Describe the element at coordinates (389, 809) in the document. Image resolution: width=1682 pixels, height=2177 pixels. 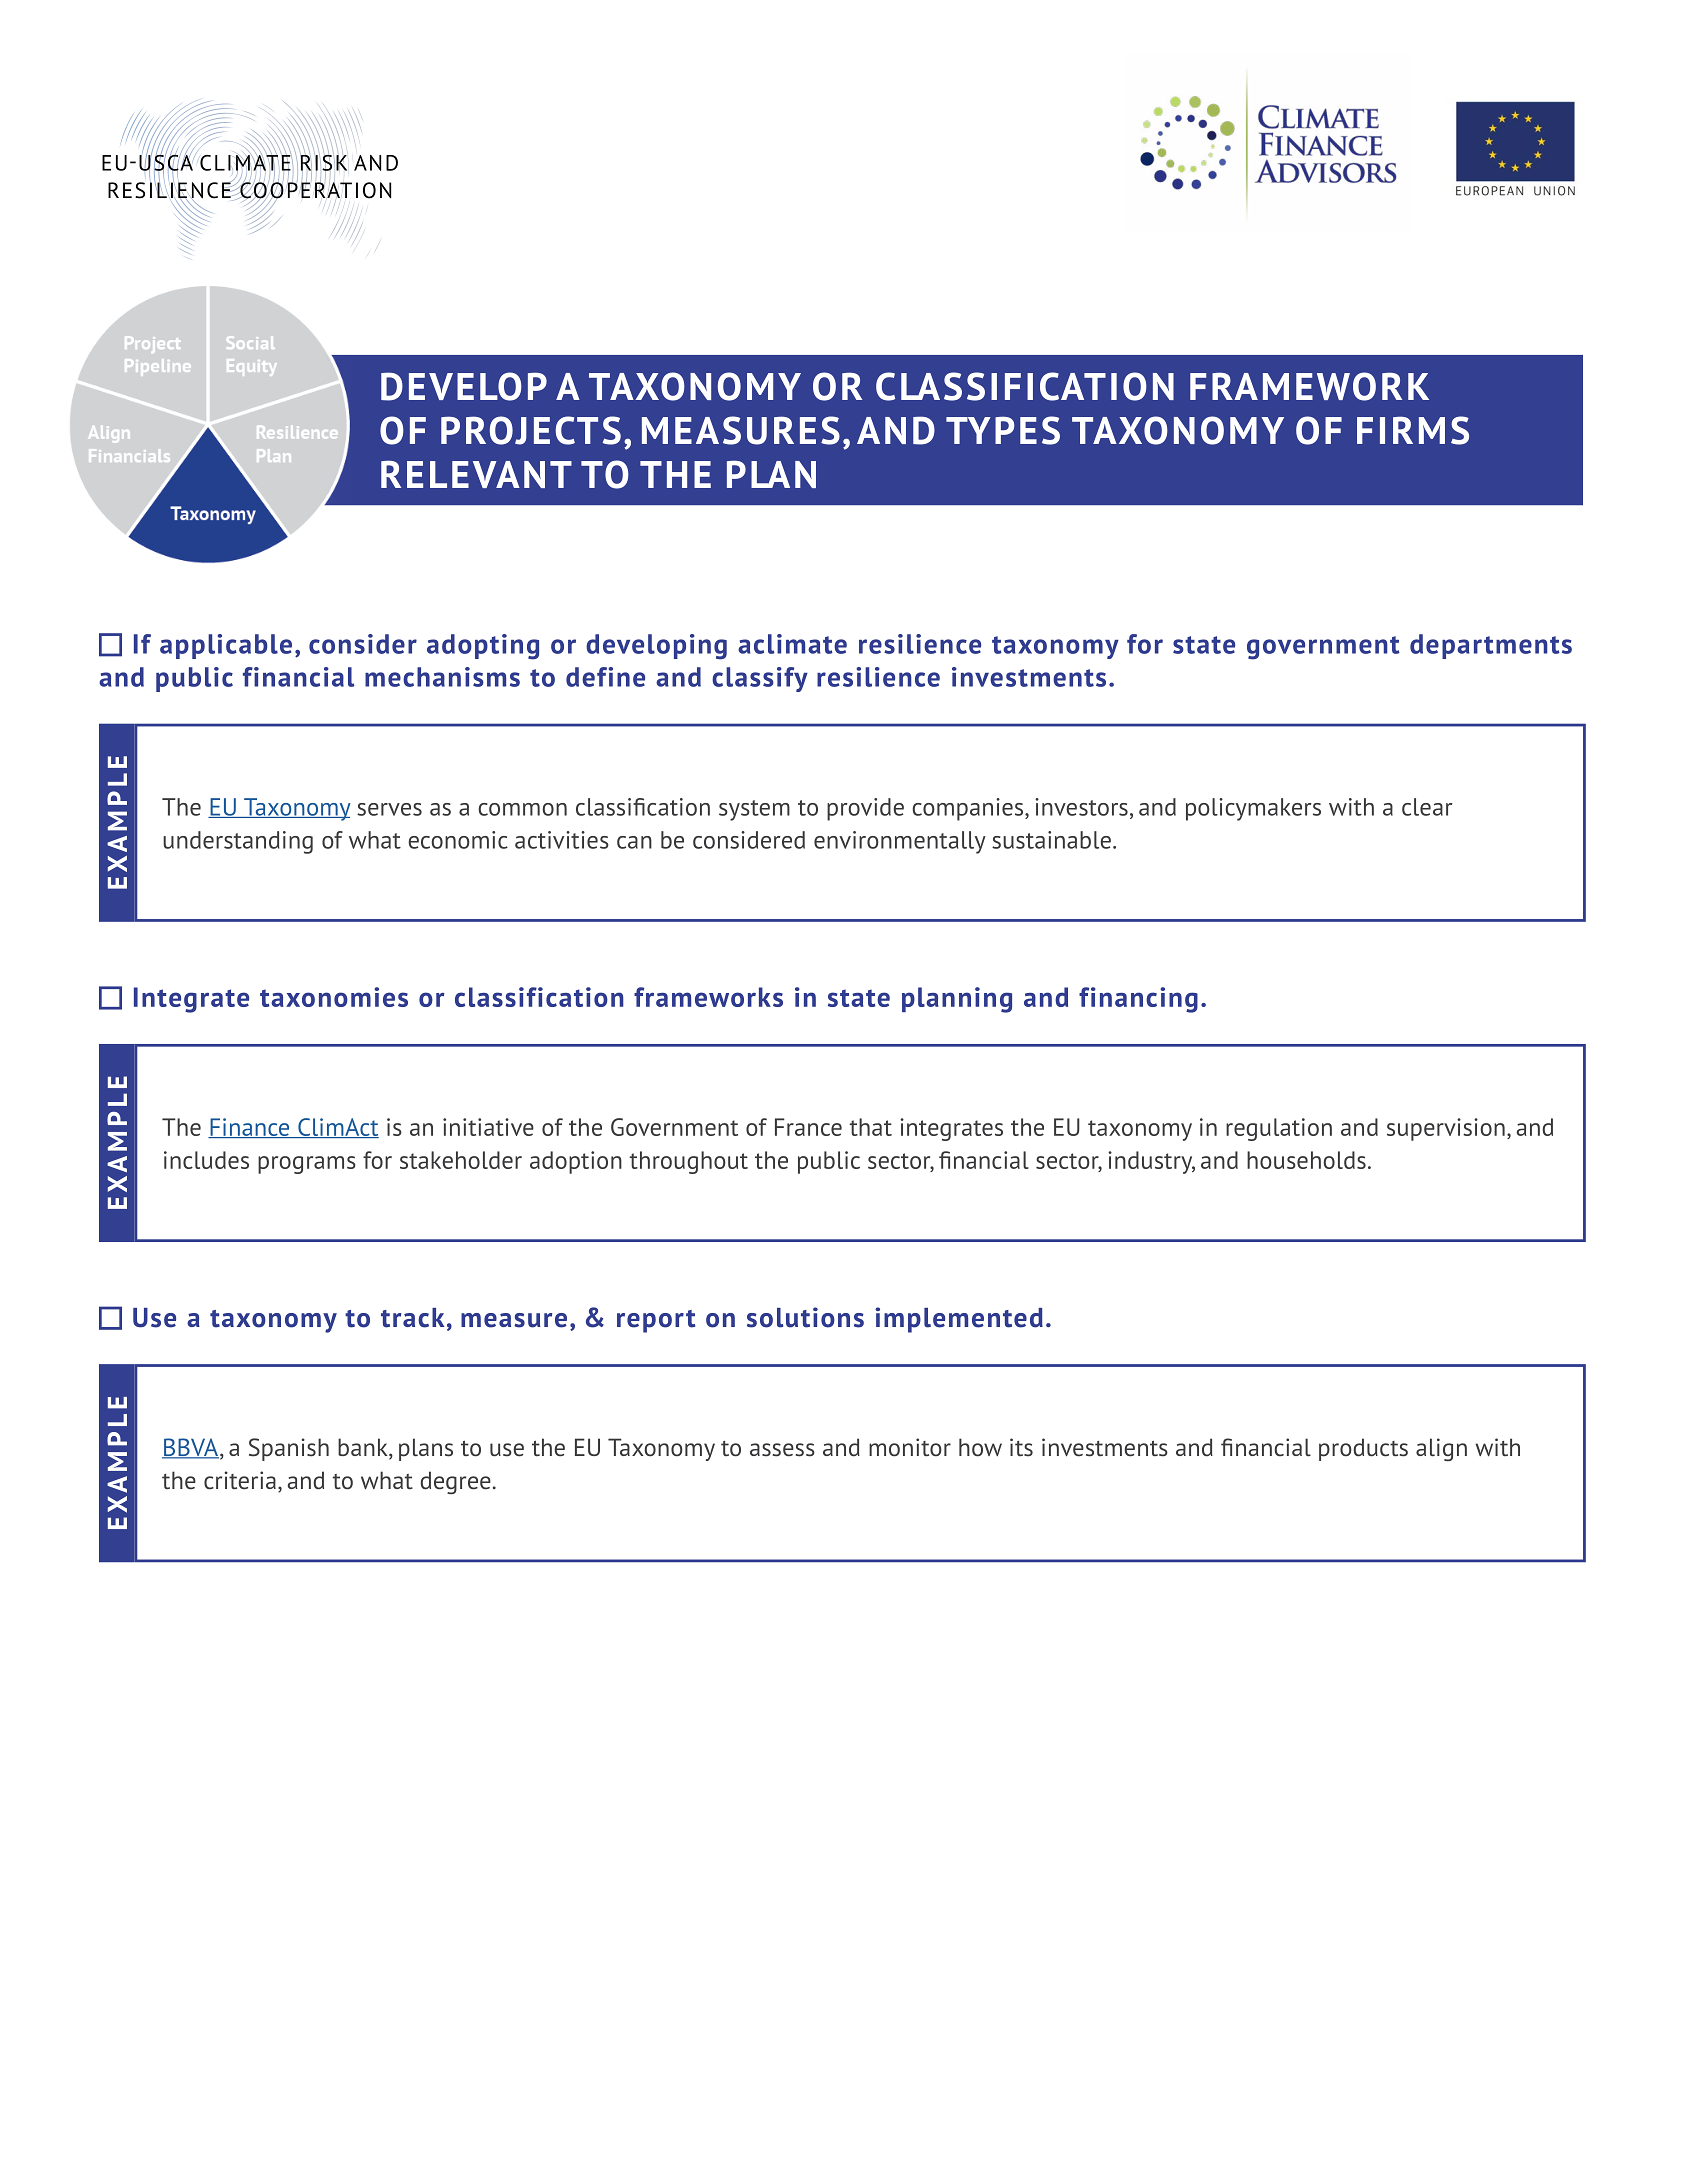
I see `serves` at that location.
